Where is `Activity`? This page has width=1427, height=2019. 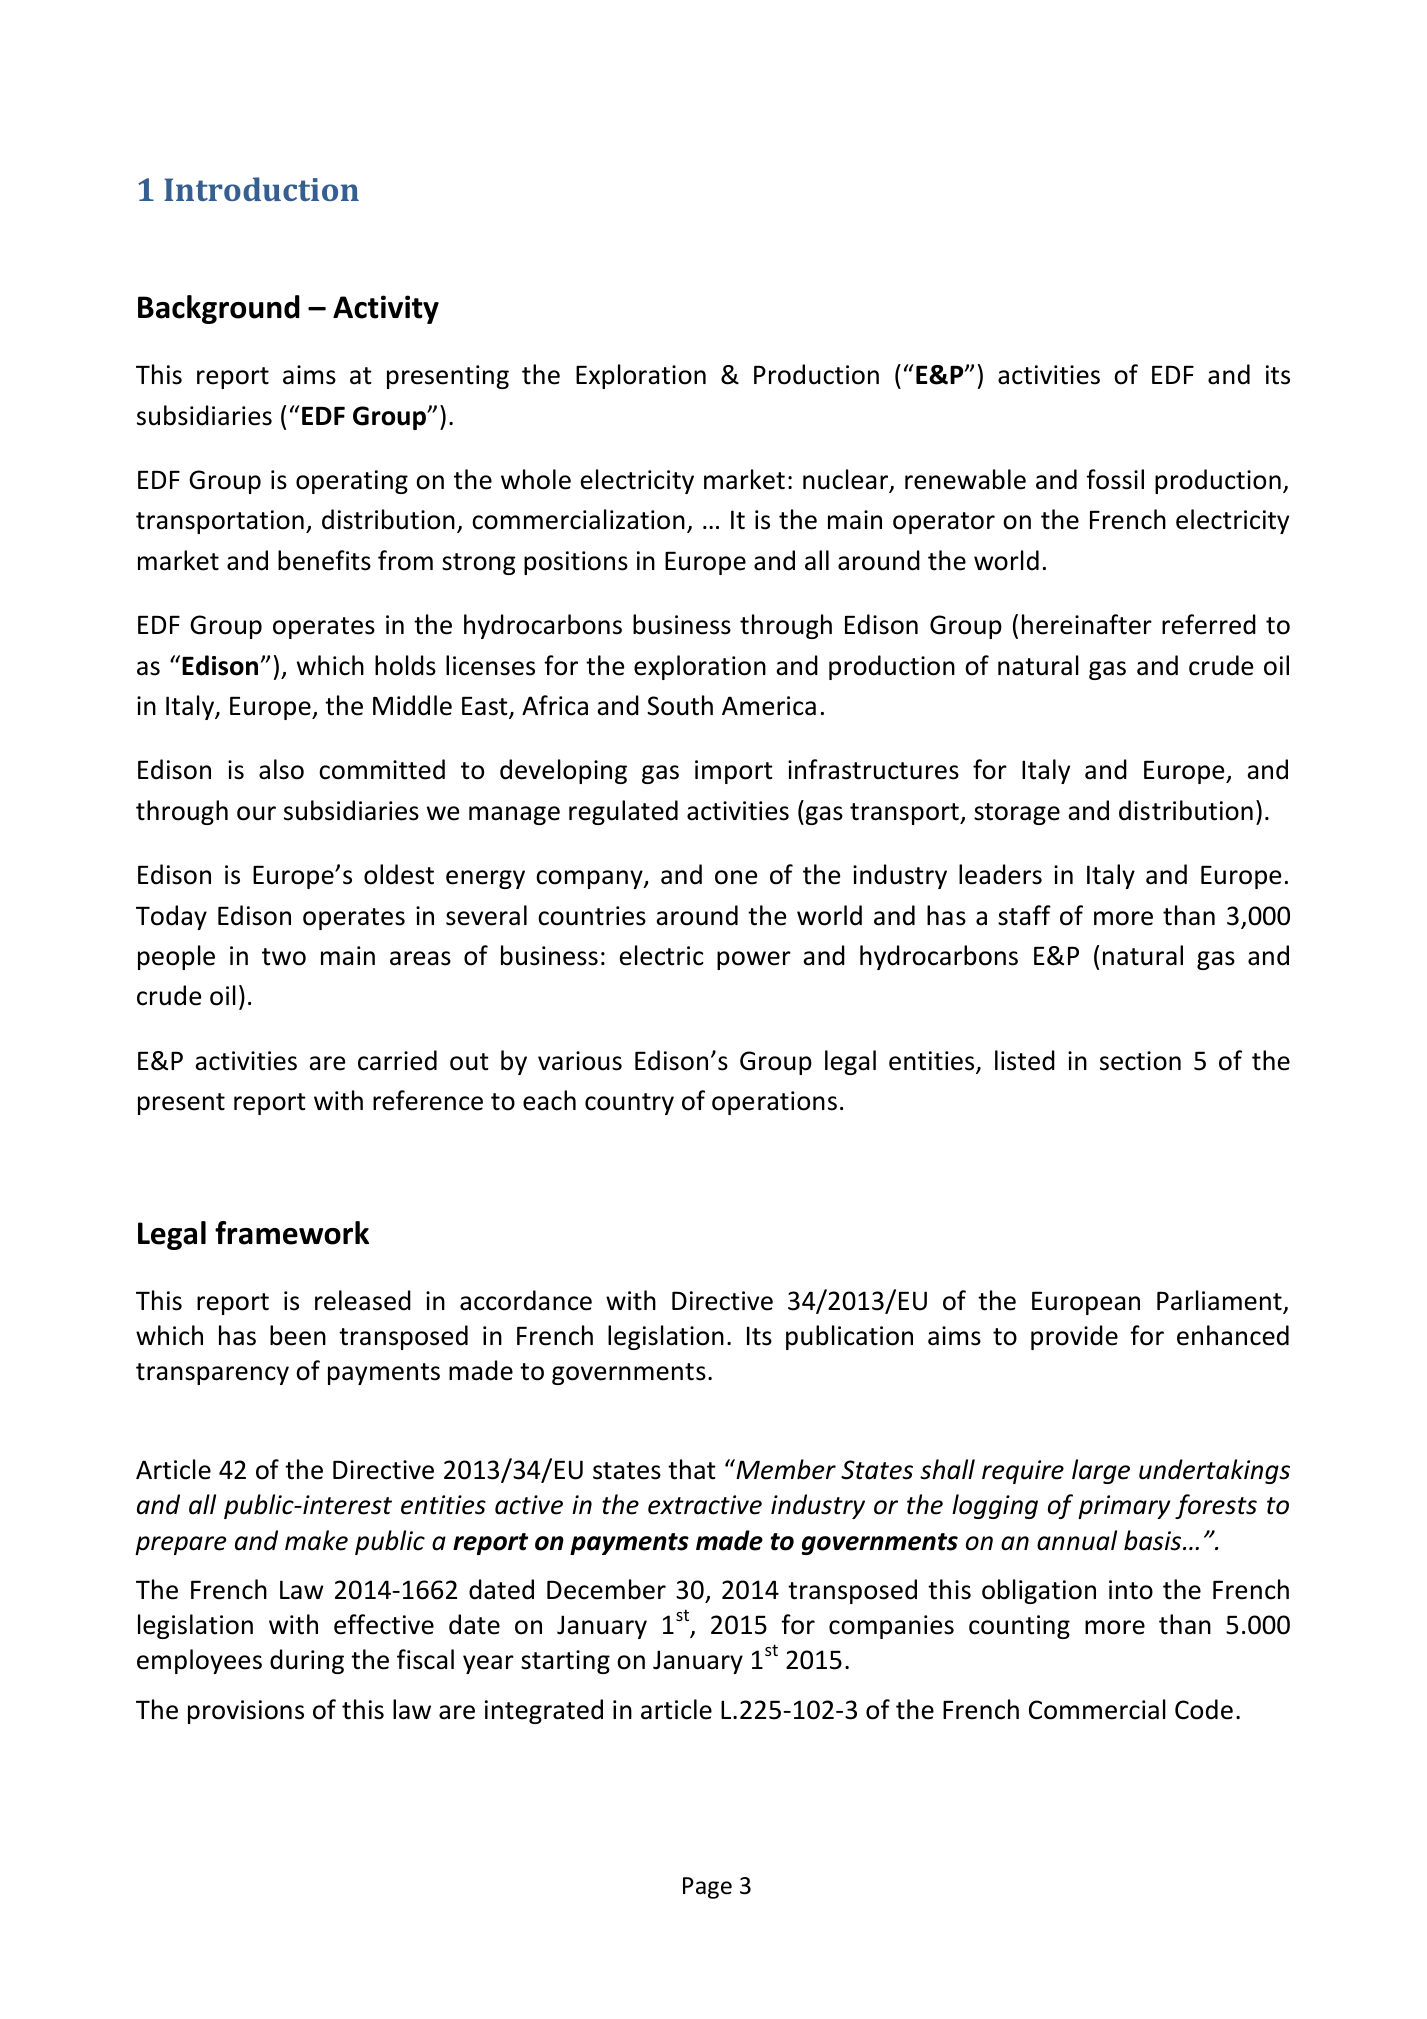
Activity is located at coordinates (386, 309).
